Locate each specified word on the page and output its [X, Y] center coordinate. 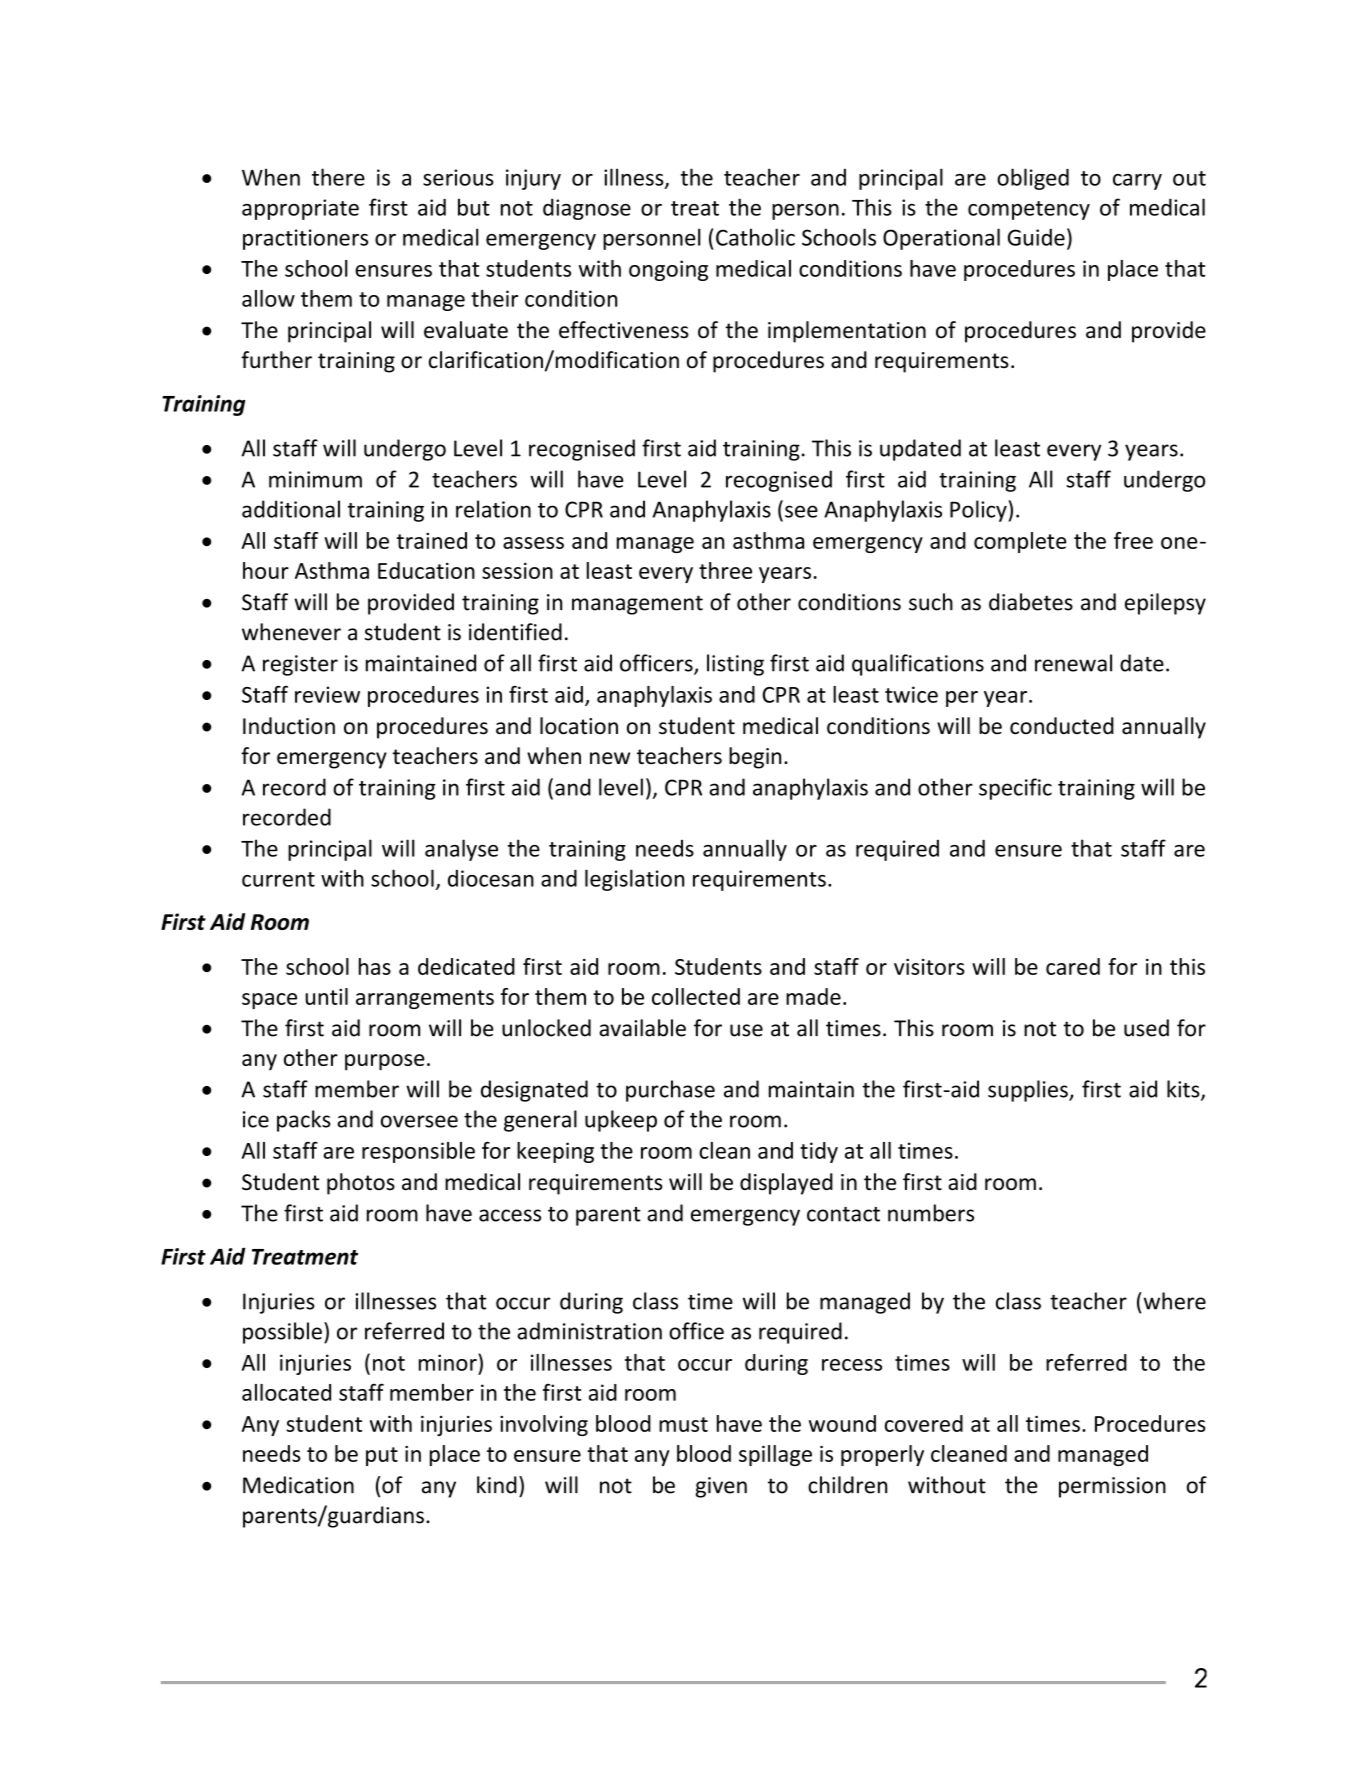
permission [1112, 1487]
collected [696, 996]
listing [735, 665]
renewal [1073, 663]
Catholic [755, 237]
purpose [385, 1062]
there [338, 177]
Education [426, 570]
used [1146, 1028]
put [382, 1456]
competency [1029, 210]
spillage [775, 1455]
